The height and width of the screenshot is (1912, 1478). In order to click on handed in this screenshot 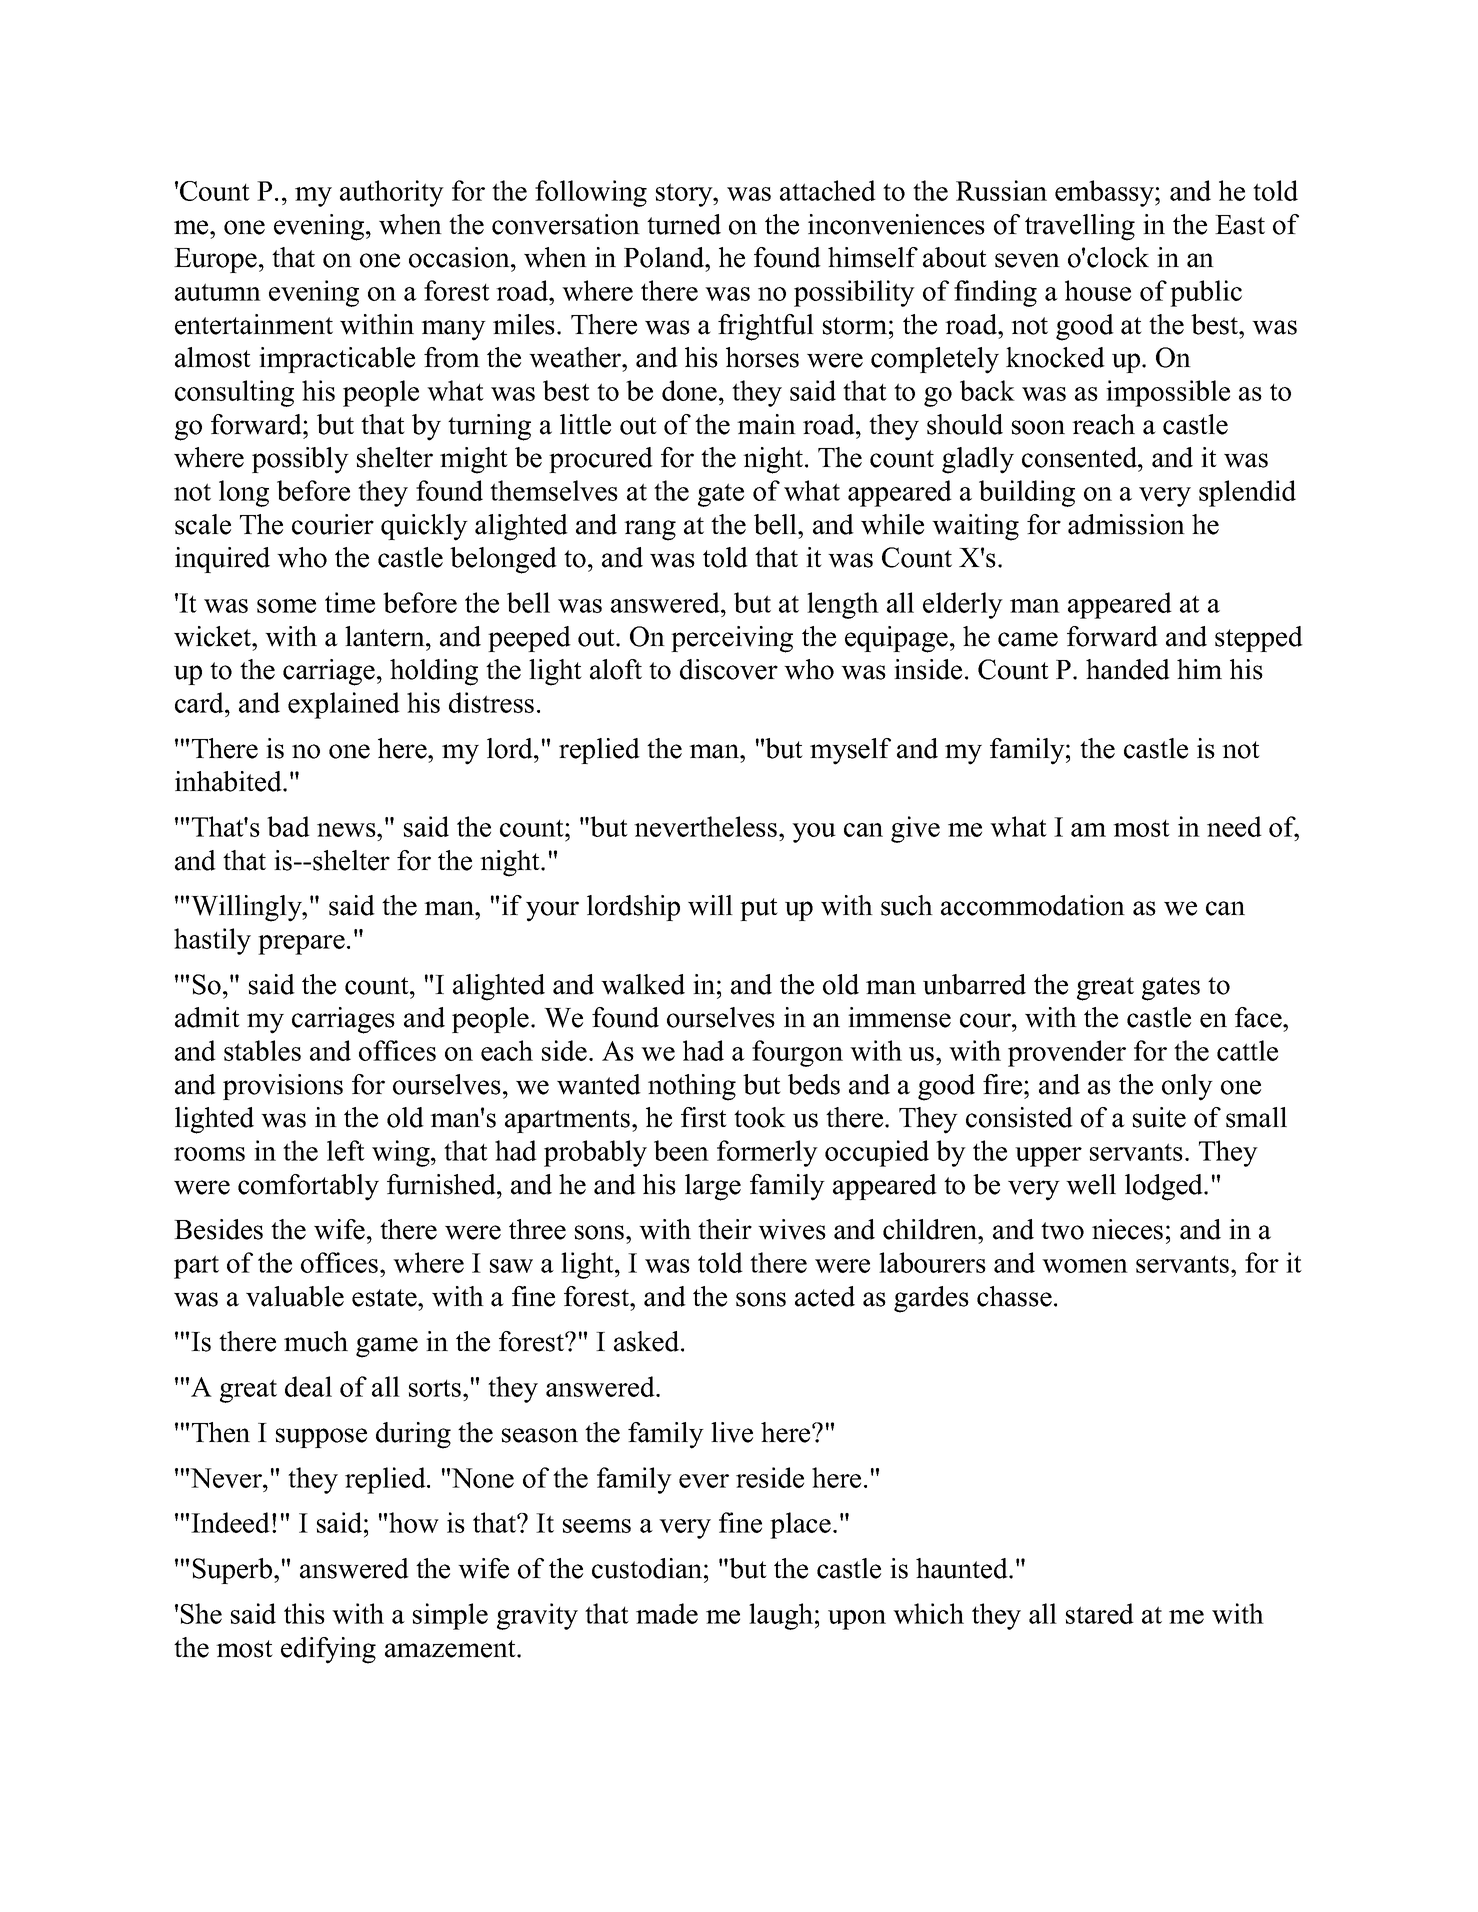, I will do `click(1128, 669)`.
